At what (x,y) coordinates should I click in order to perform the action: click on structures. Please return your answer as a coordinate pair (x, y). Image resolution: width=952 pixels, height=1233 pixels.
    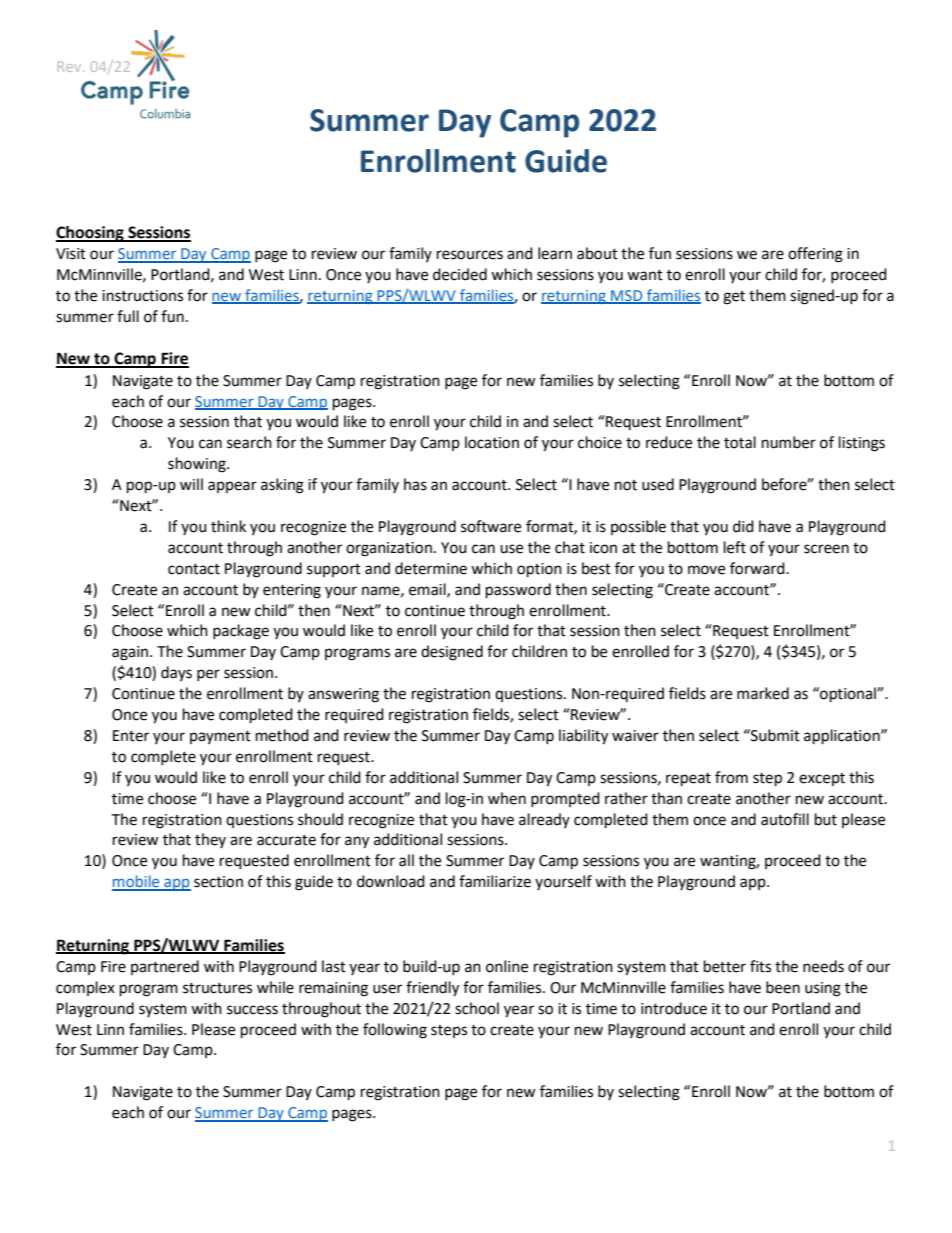
    Looking at the image, I should click on (217, 988).
